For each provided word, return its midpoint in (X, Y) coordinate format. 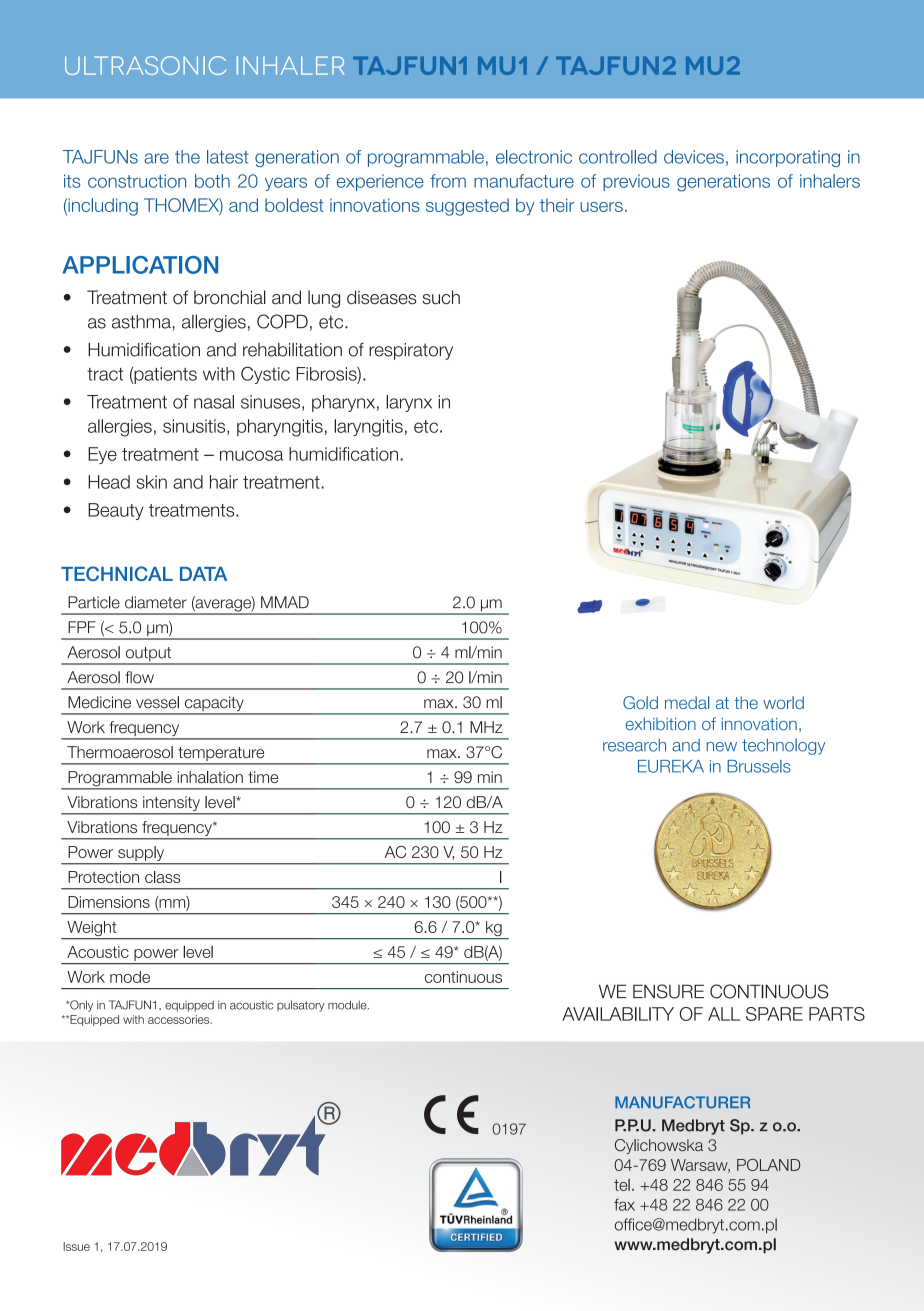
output (148, 655)
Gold (640, 702)
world (783, 702)
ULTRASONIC (145, 65)
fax (624, 1204)
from (448, 181)
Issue (76, 1246)
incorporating (788, 158)
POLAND (769, 1165)
